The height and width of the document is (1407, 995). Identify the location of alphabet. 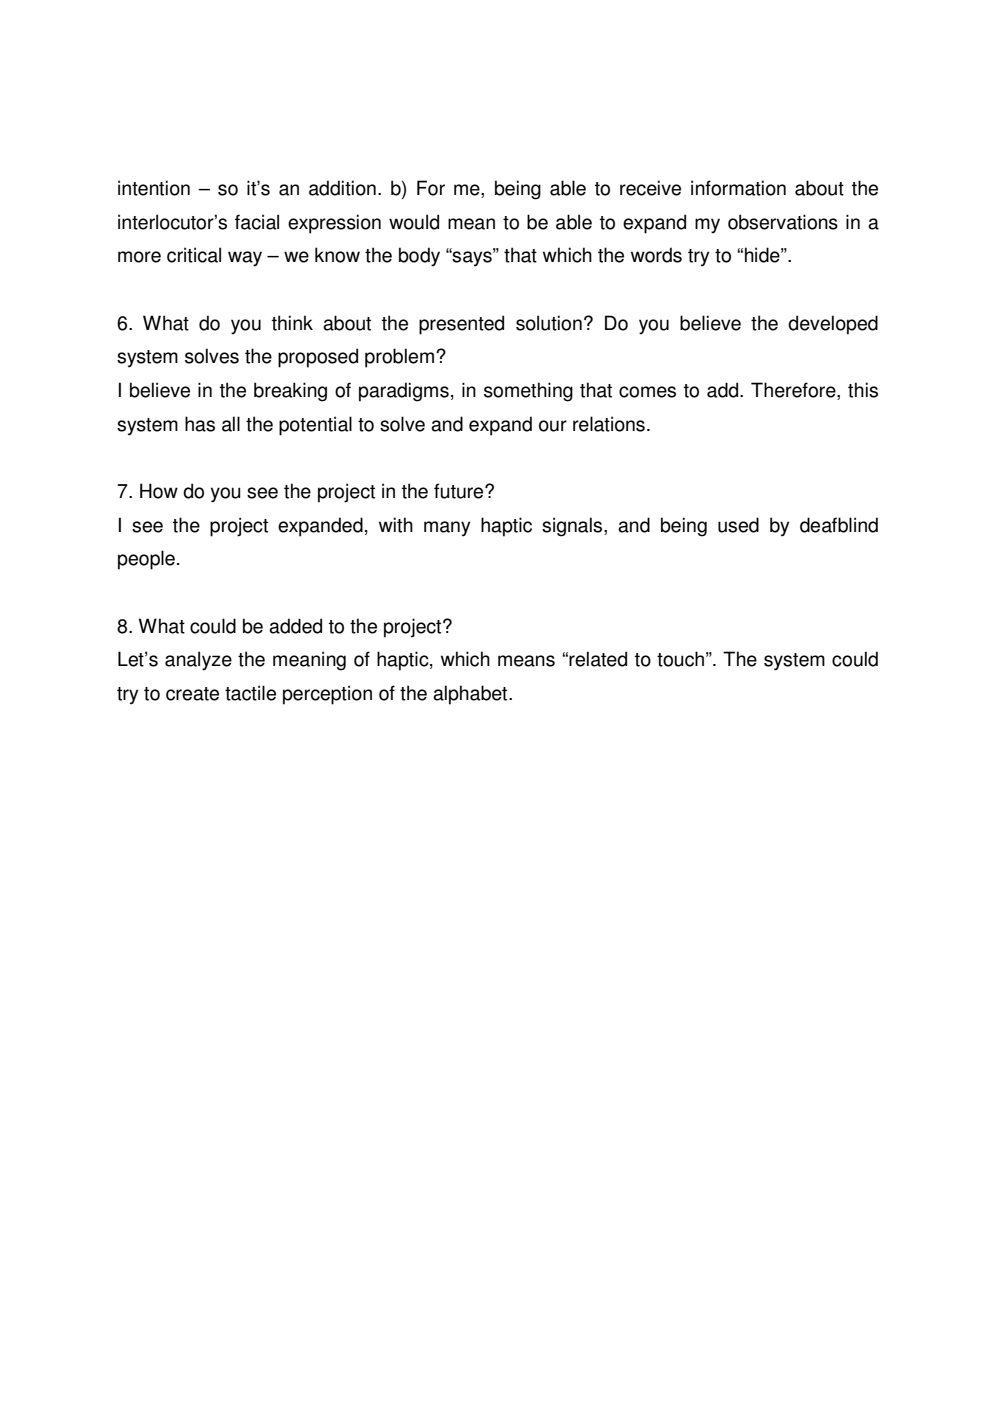
(471, 695).
